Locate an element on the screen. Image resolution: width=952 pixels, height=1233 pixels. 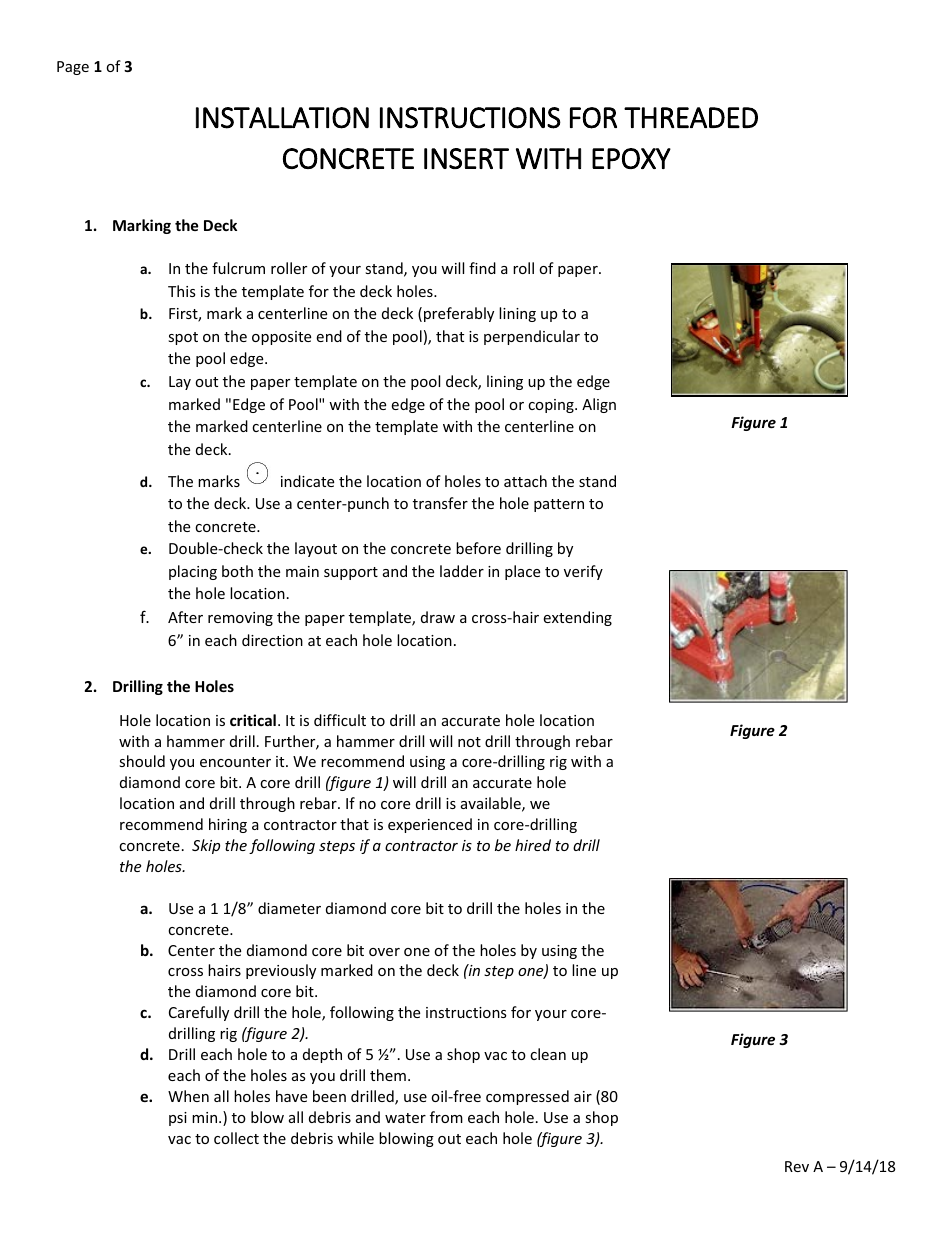
Page is located at coordinates (73, 68).
